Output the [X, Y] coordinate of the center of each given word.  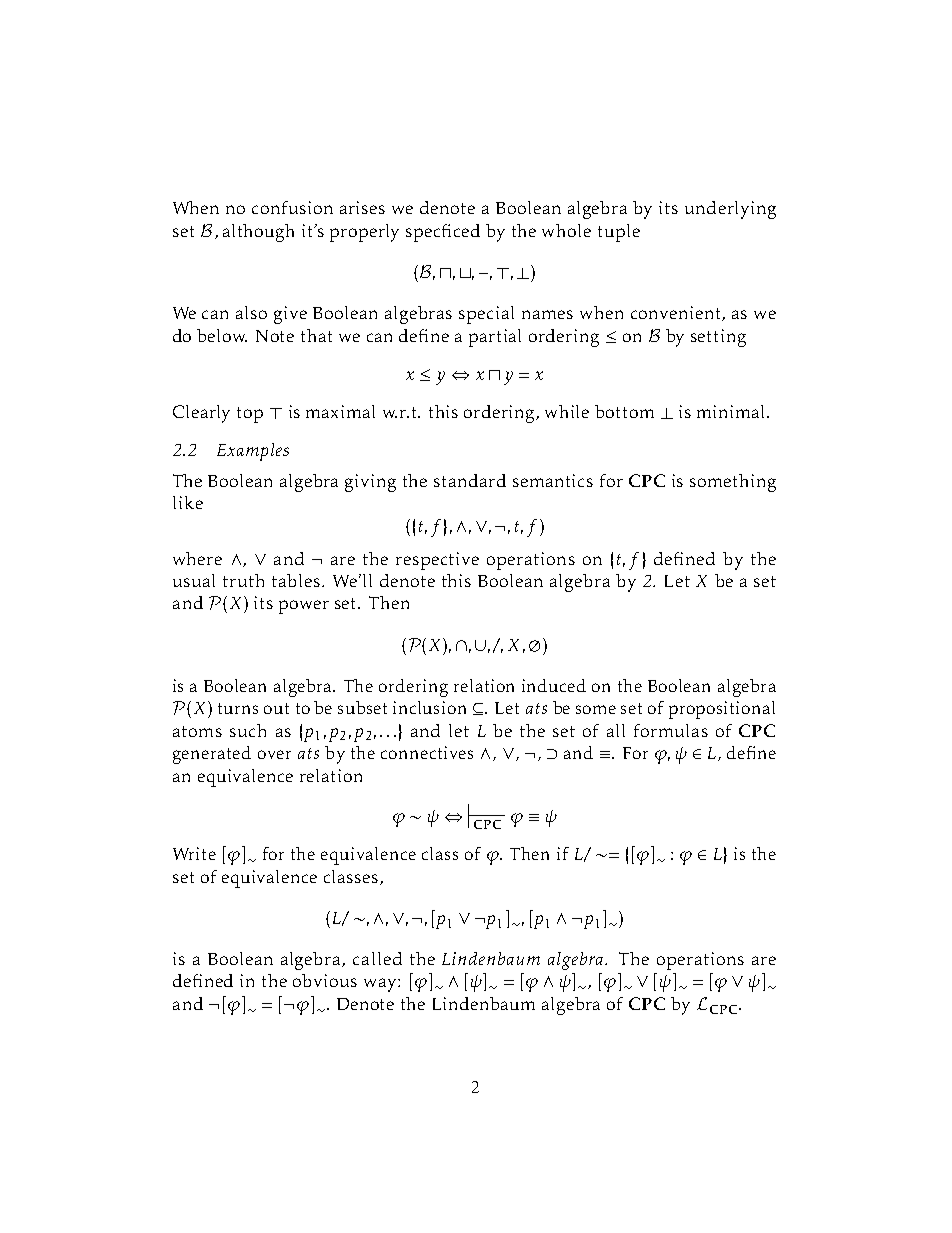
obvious [325, 980]
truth [243, 580]
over [274, 754]
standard [470, 480]
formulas [671, 730]
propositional [722, 710]
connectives [427, 752]
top [250, 415]
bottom [624, 411]
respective [437, 561]
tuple [619, 233]
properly [364, 233]
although [258, 233]
